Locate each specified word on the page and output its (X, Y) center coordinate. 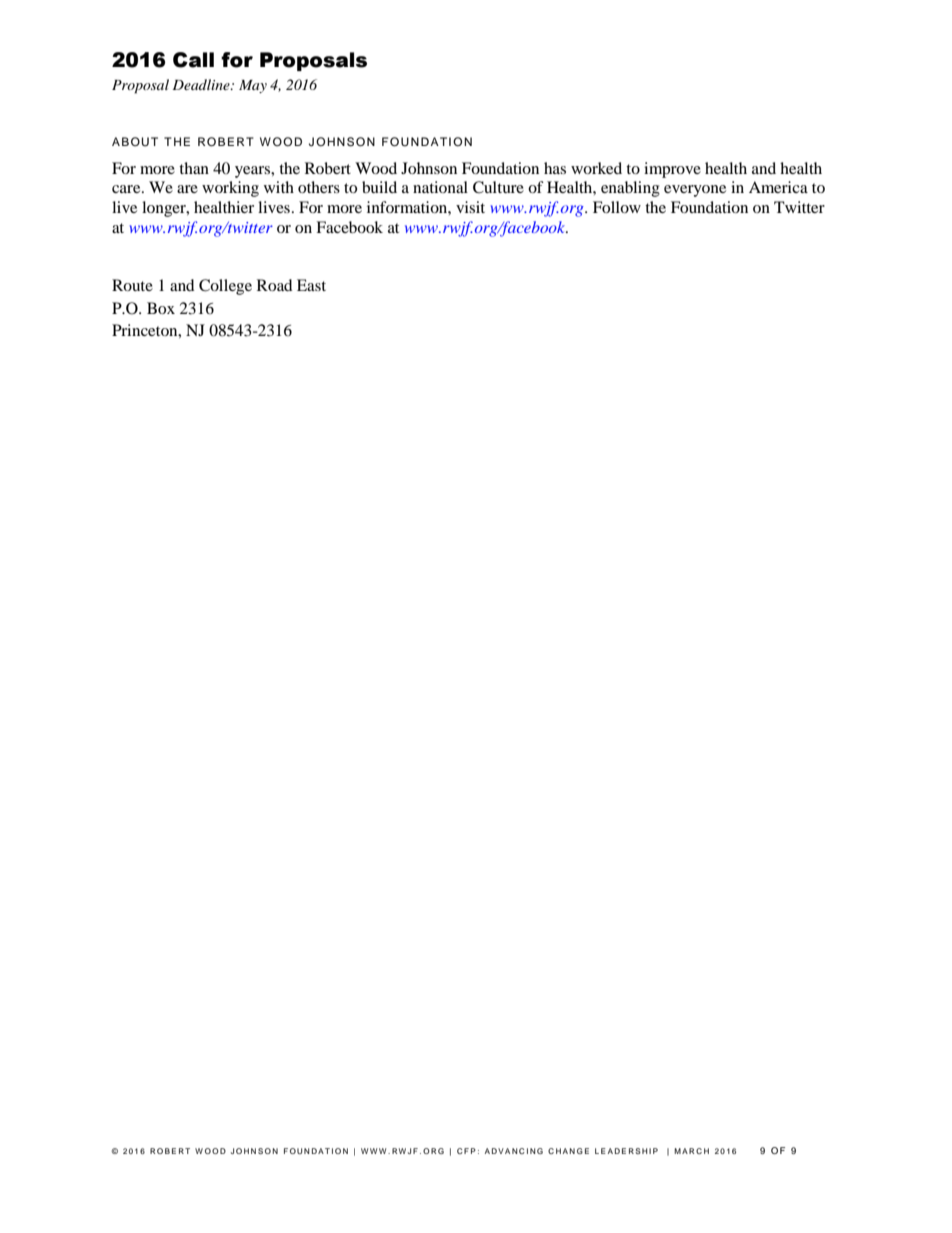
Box (161, 308)
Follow (617, 207)
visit (470, 207)
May (253, 86)
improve (672, 170)
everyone (695, 191)
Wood (376, 168)
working (230, 189)
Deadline (202, 84)
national (440, 187)
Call (193, 60)
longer (165, 209)
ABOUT (135, 142)
